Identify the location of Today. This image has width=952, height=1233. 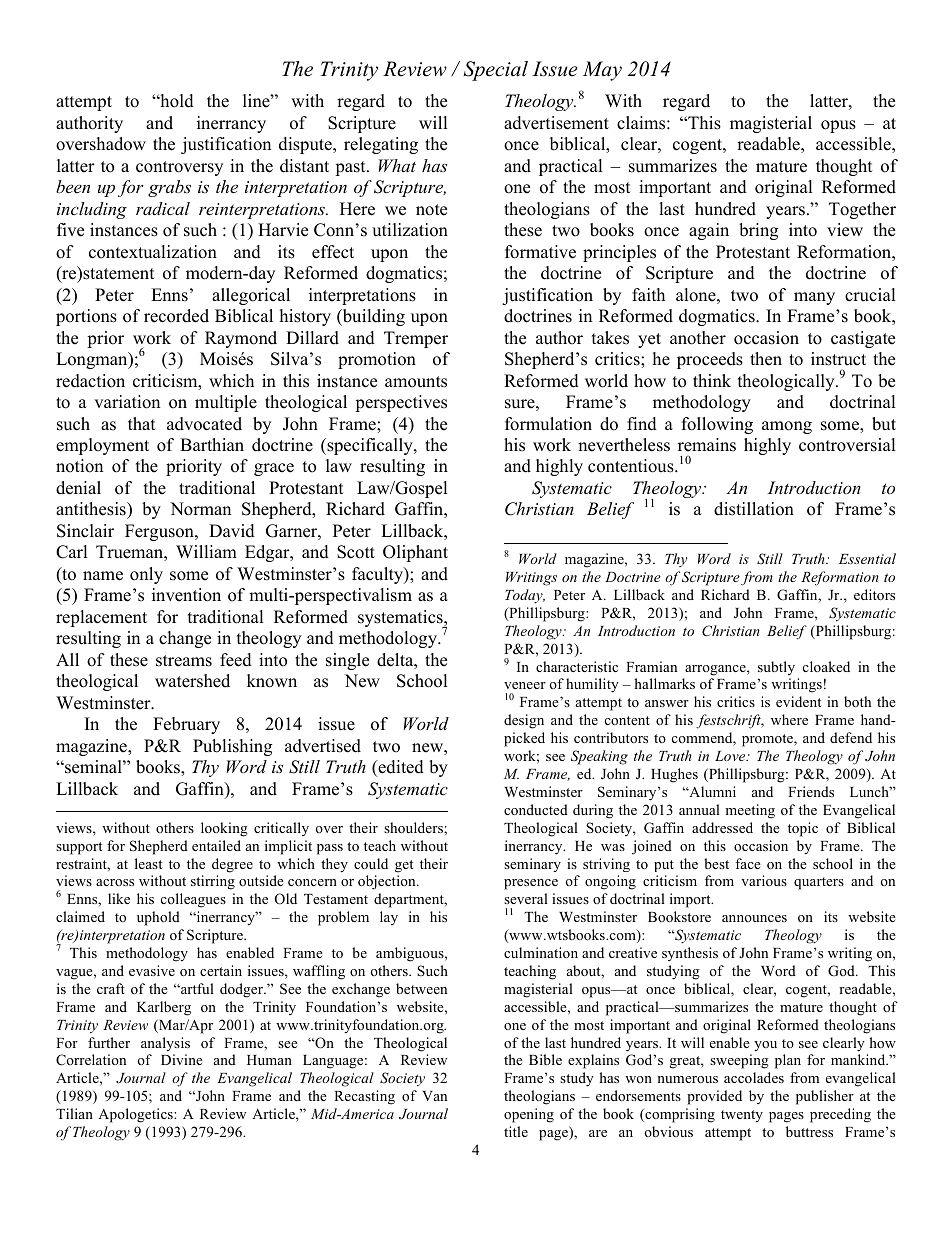
(525, 596).
